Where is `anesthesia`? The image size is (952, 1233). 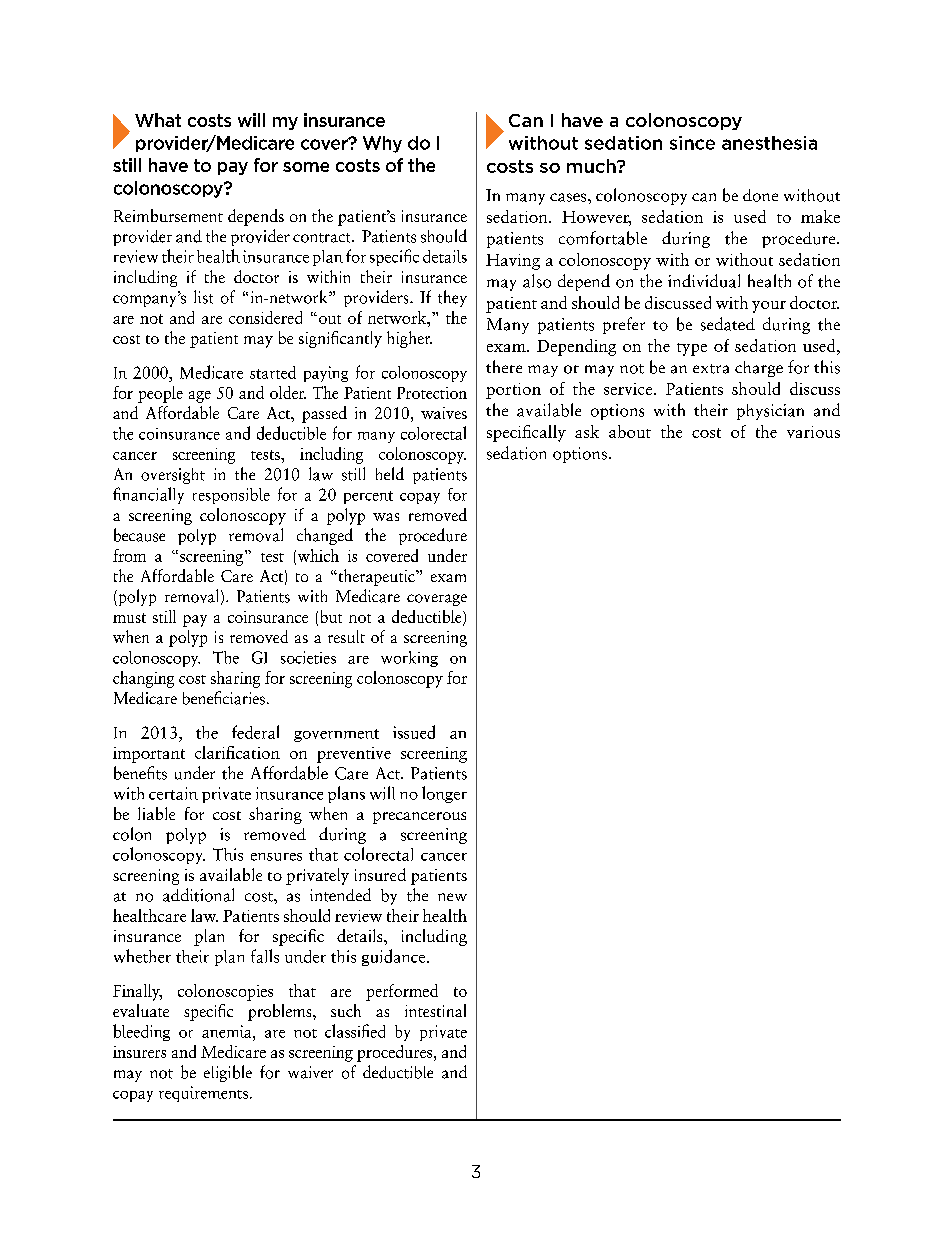
anesthesia is located at coordinates (769, 143).
